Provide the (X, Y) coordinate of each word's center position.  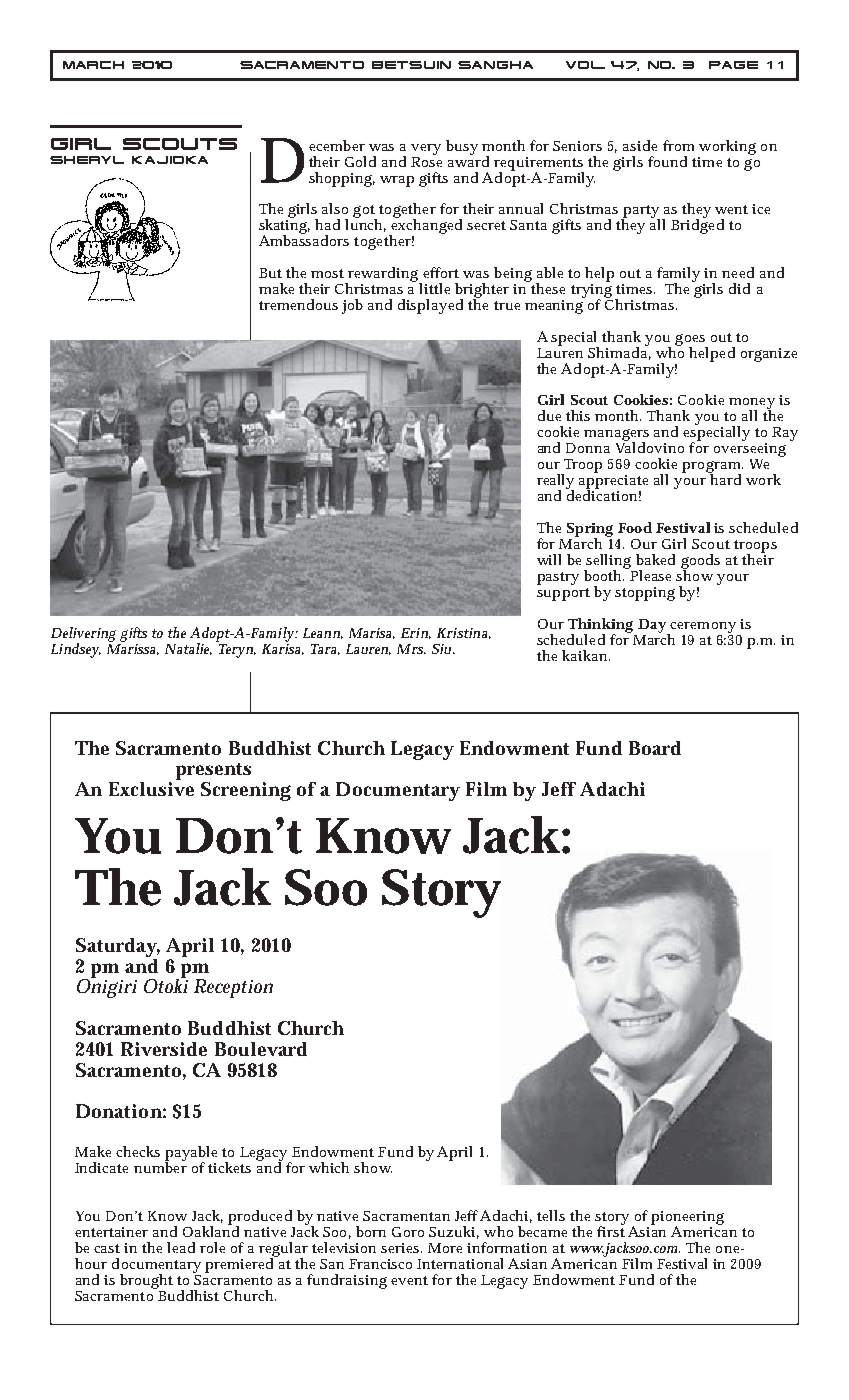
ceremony (702, 628)
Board (655, 748)
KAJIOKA (170, 160)
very (426, 149)
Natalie (188, 649)
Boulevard (261, 1049)
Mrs (411, 649)
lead (181, 1247)
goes (691, 341)
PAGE (733, 65)
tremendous (298, 304)
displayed (430, 306)
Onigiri (107, 987)
